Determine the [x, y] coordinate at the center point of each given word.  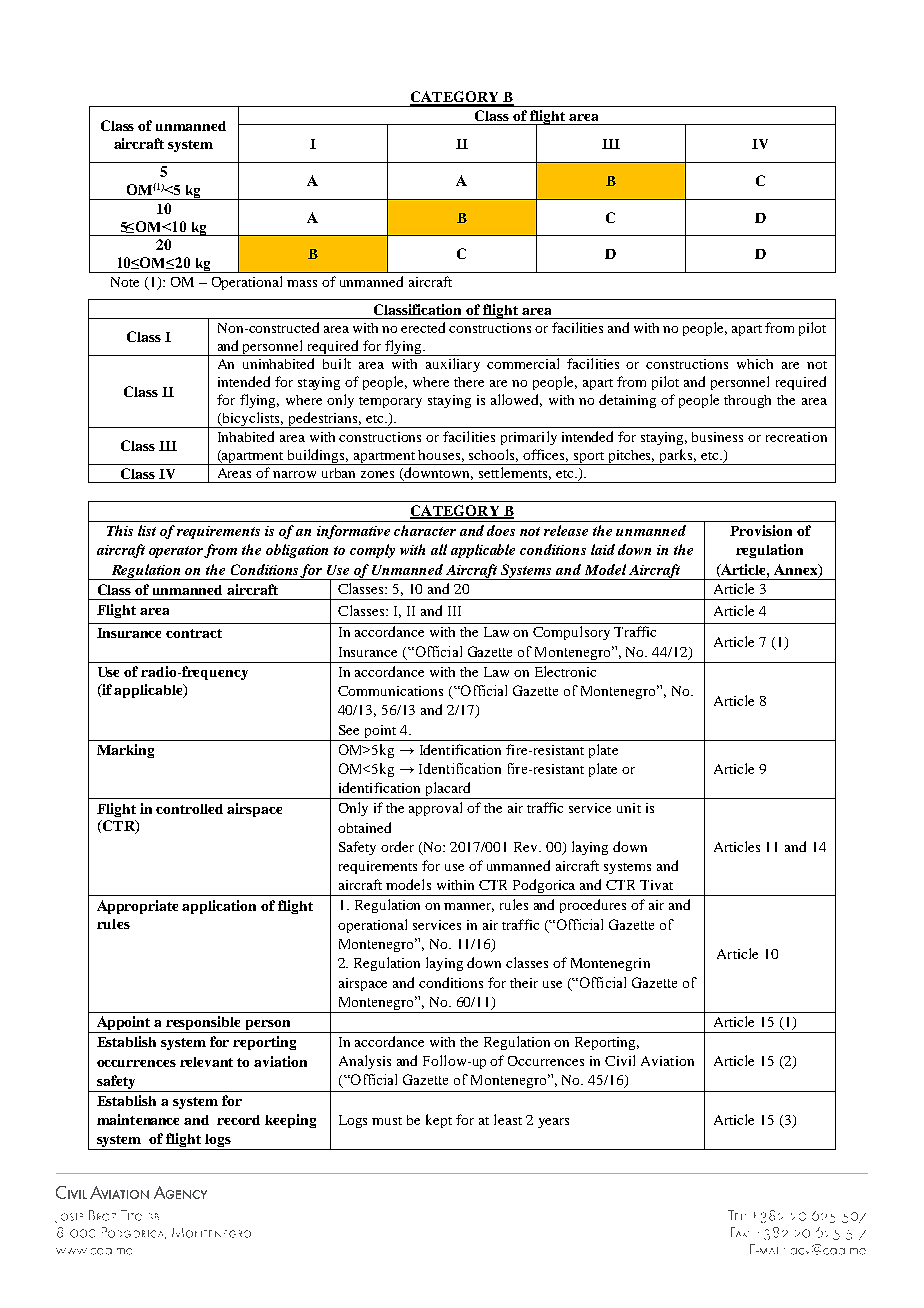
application [219, 907]
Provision [761, 530]
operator [177, 552]
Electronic [565, 671]
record [238, 1120]
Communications [390, 691]
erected [423, 327]
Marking [125, 751]
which [755, 364]
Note [125, 282]
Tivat [656, 885]
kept [439, 1121]
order [397, 846]
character [425, 530]
